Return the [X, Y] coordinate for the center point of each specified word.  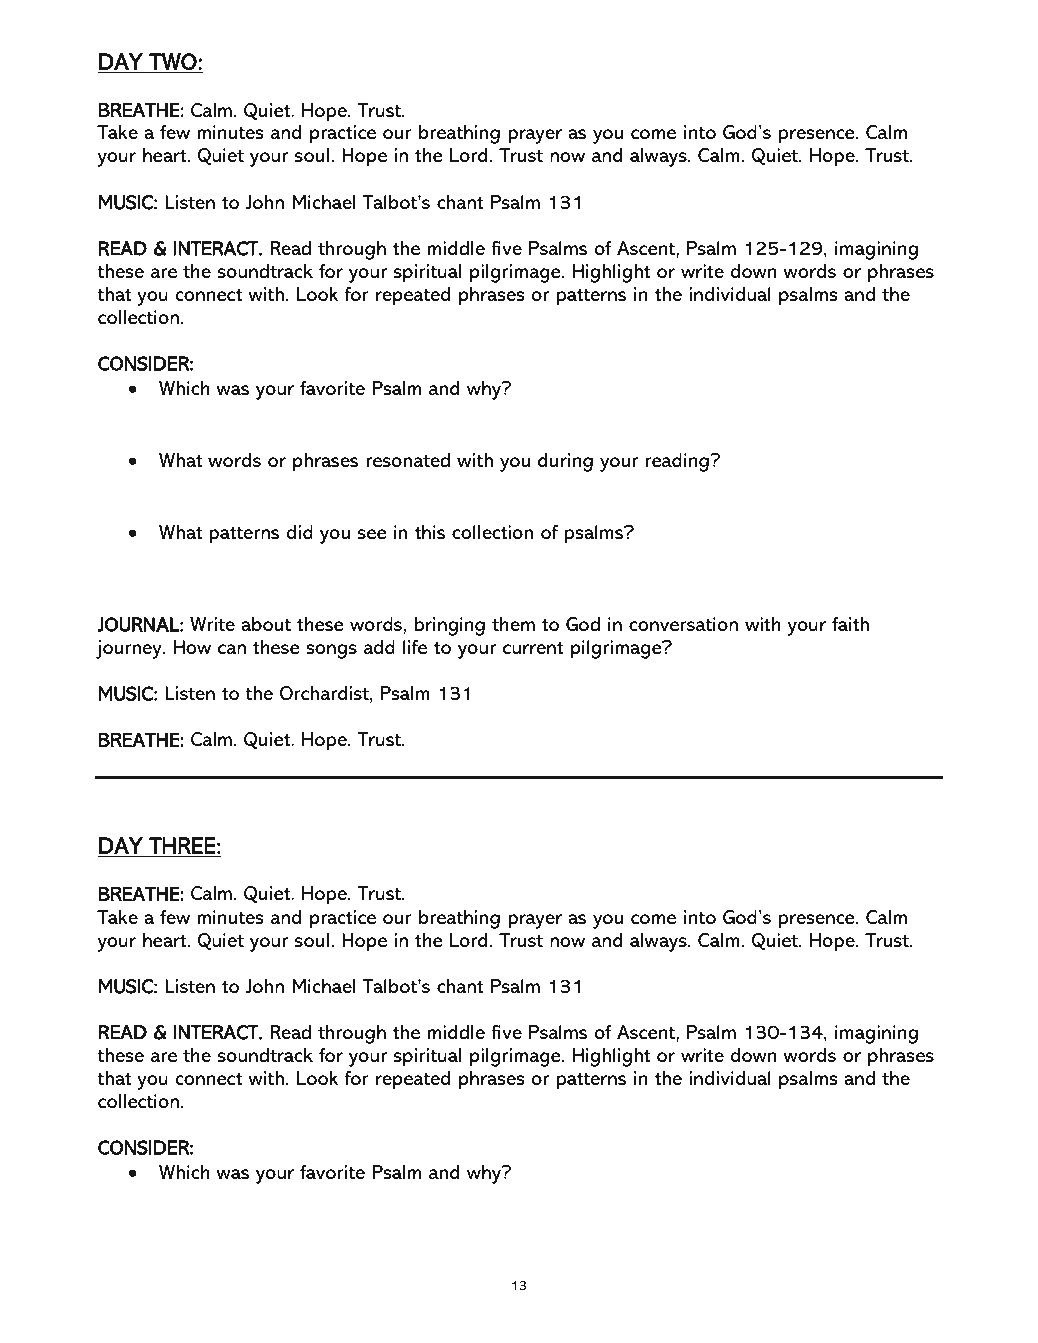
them [513, 624]
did [300, 532]
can [232, 649]
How [192, 647]
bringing [450, 626]
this [430, 532]
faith [850, 624]
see [372, 534]
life [415, 647]
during [565, 462]
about [266, 624]
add [379, 647]
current [533, 648]
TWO [173, 63]
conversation [683, 624]
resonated [408, 460]
